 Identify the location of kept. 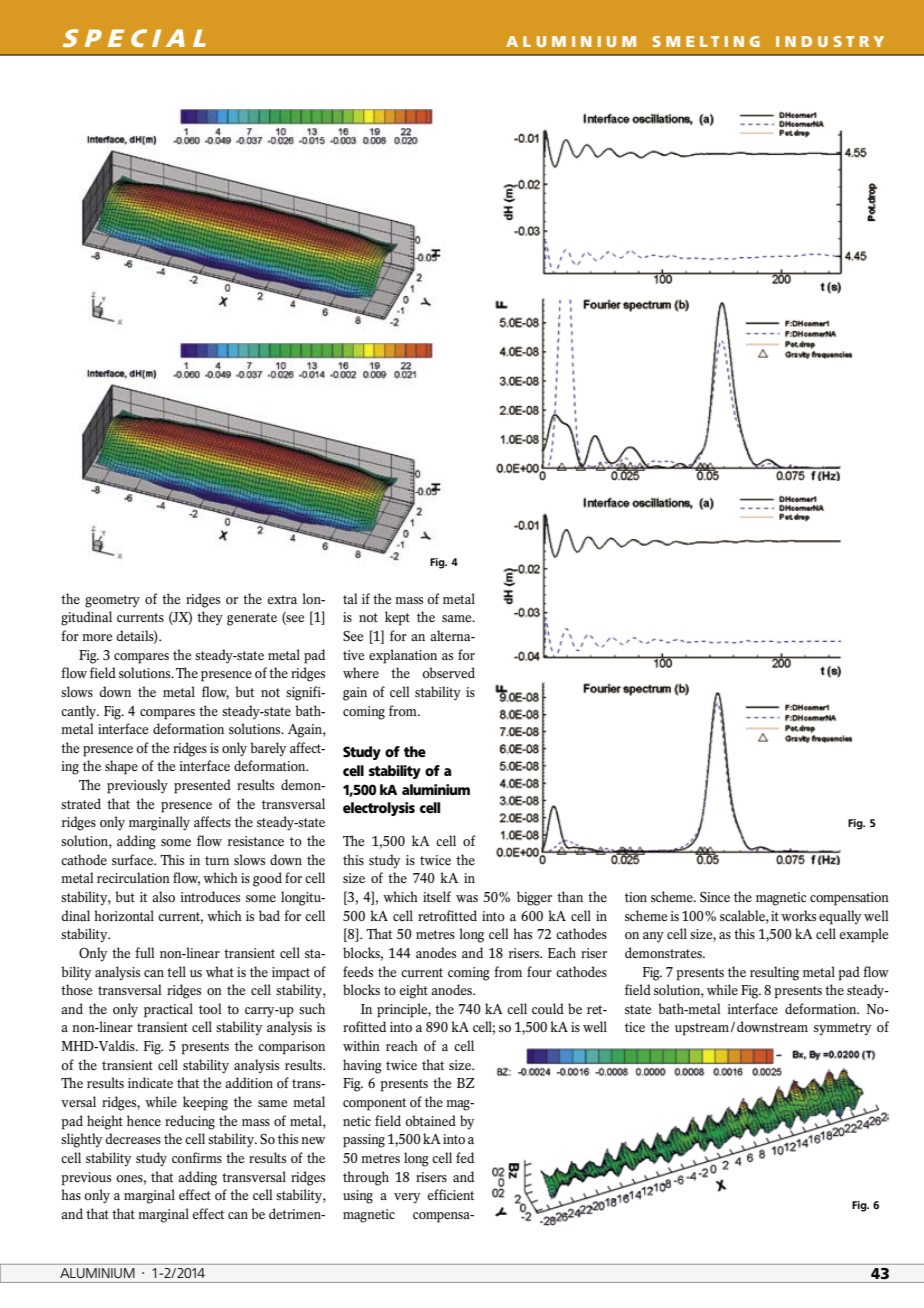
(397, 618).
